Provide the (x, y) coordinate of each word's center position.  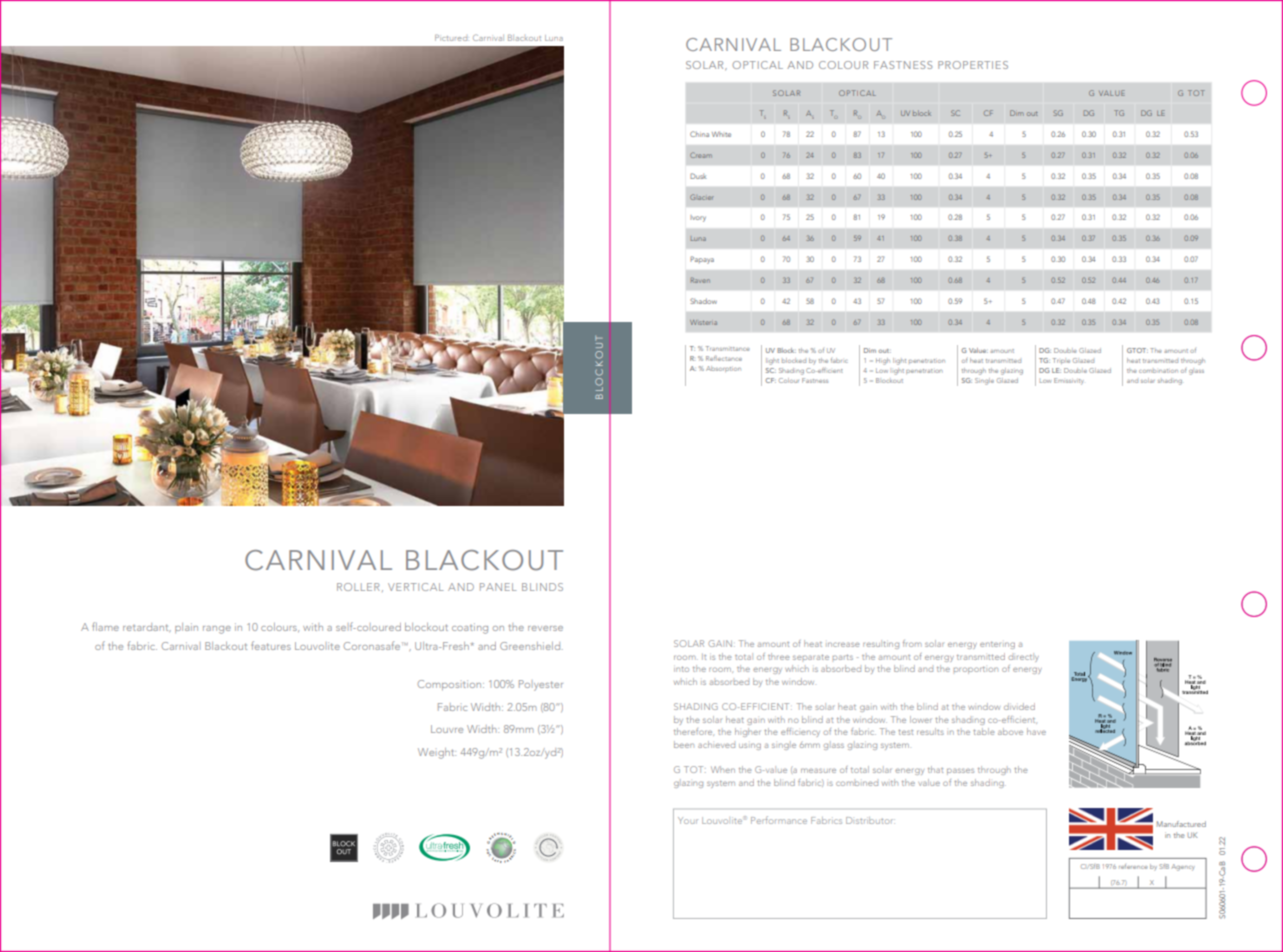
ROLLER (358, 587)
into (681, 669)
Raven (700, 280)
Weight (437, 753)
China (699, 134)
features (271, 645)
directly (1024, 657)
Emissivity (1069, 381)
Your (688, 820)
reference (1133, 866)
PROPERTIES (973, 65)
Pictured (451, 38)
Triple (1061, 361)
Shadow (703, 301)
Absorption (723, 369)
